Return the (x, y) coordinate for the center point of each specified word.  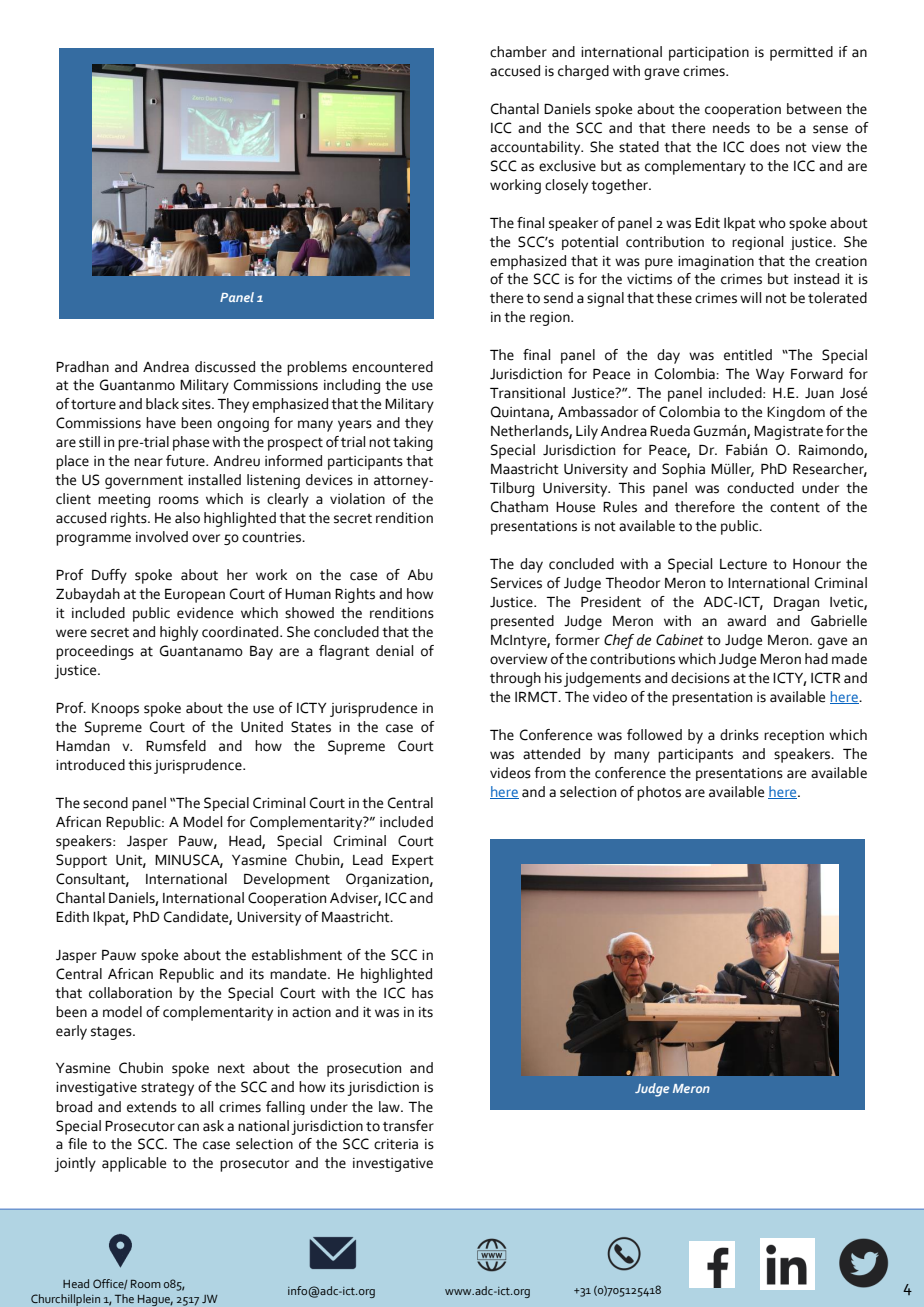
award (746, 621)
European (195, 596)
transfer (408, 1126)
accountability (536, 148)
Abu (420, 575)
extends (152, 1107)
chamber (518, 52)
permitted (801, 53)
